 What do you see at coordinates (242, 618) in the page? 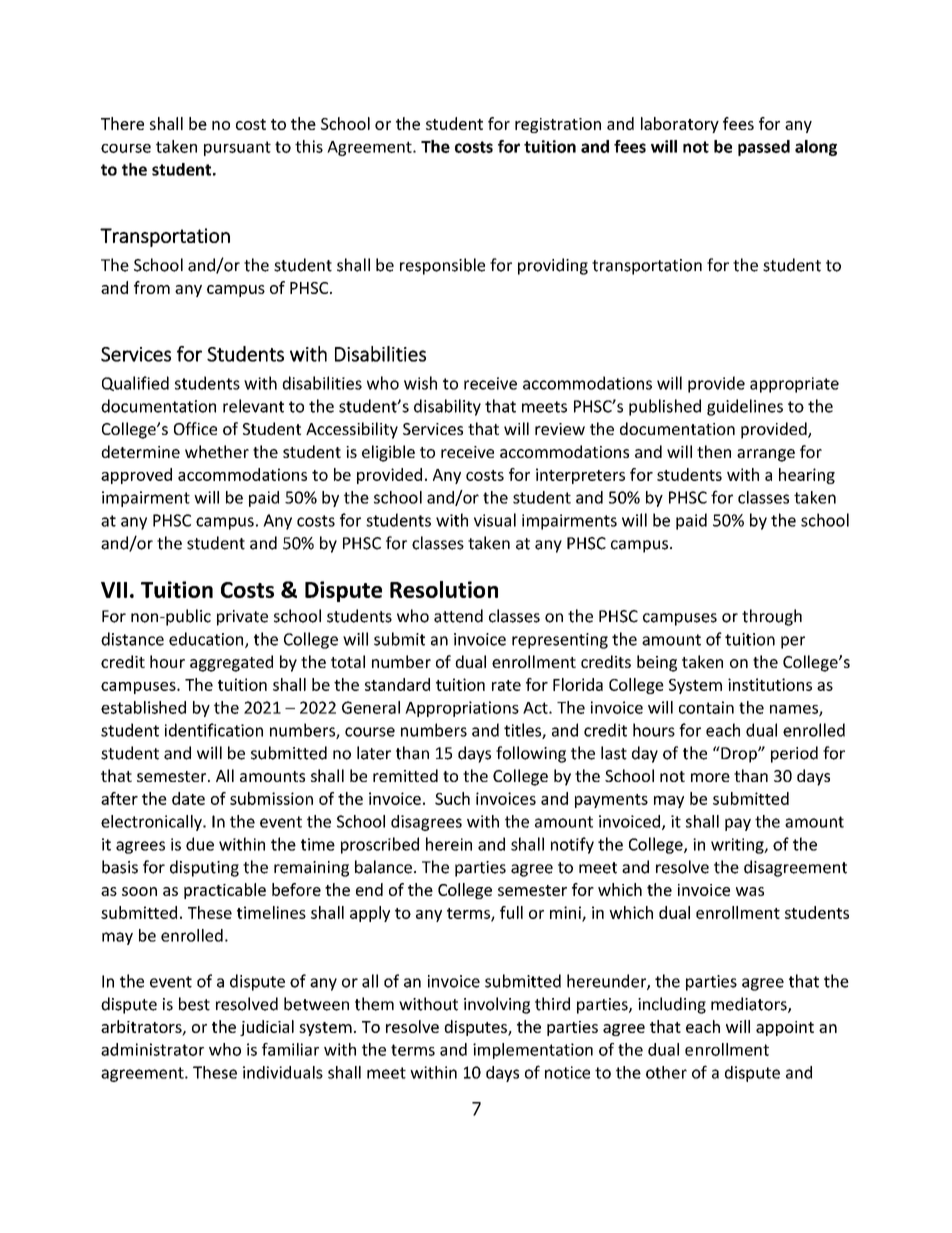
I see `private` at bounding box center [242, 618].
